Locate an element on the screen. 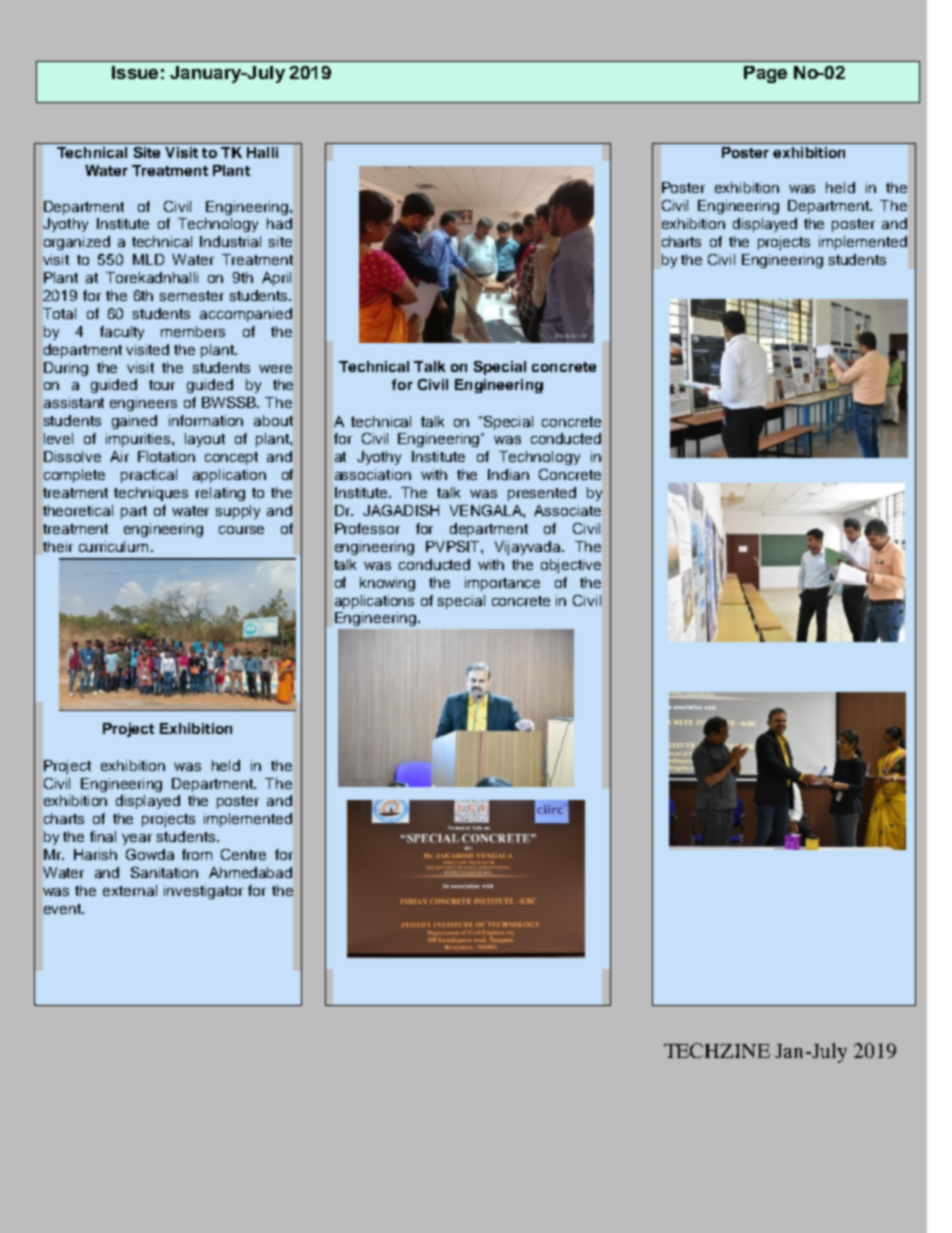 The image size is (952, 1233). knowing is located at coordinates (387, 584).
